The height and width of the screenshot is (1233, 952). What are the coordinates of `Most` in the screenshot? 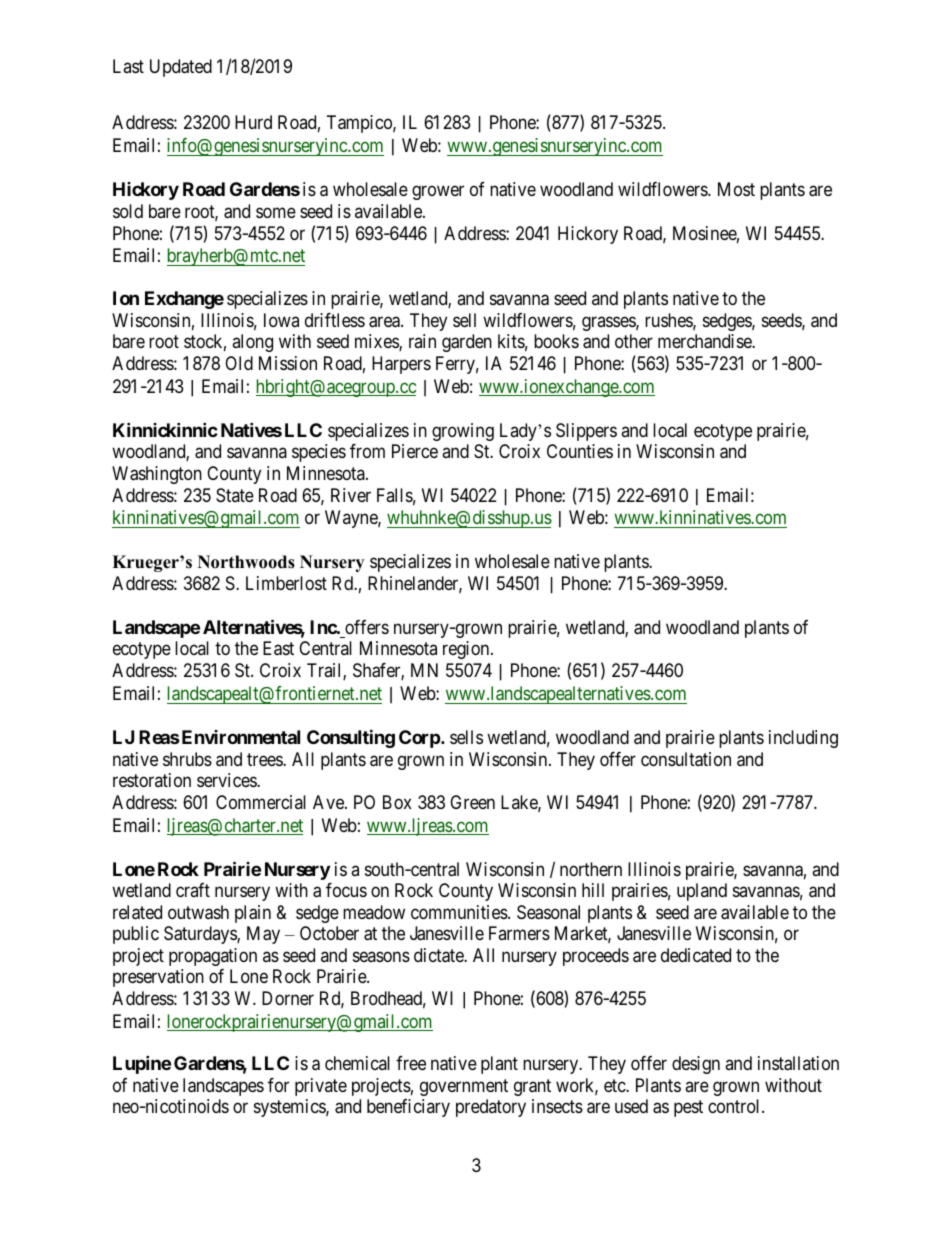 It's located at (736, 189).
